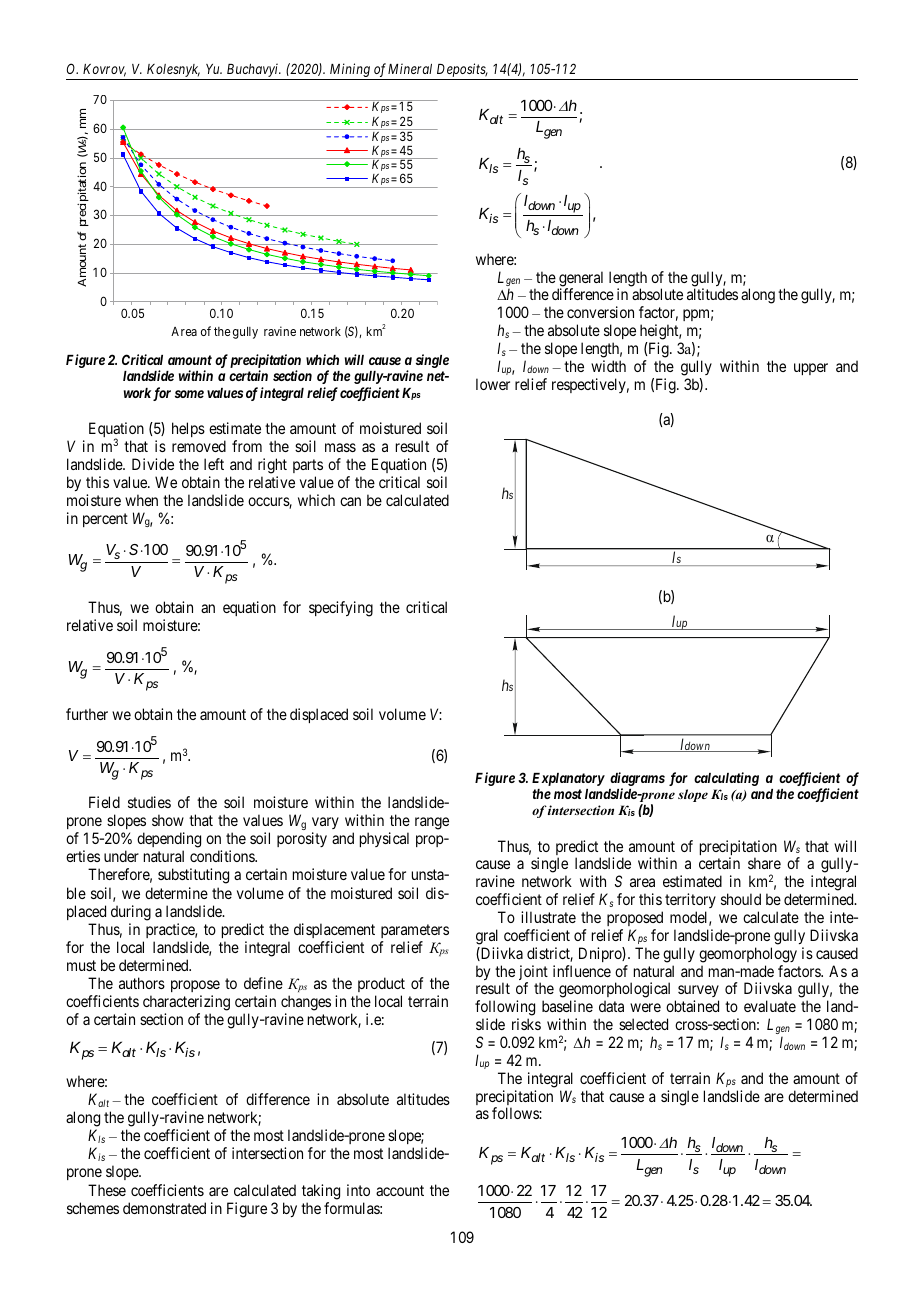 The width and height of the image is (924, 1308). What do you see at coordinates (580, 280) in the image?
I see `general` at bounding box center [580, 280].
